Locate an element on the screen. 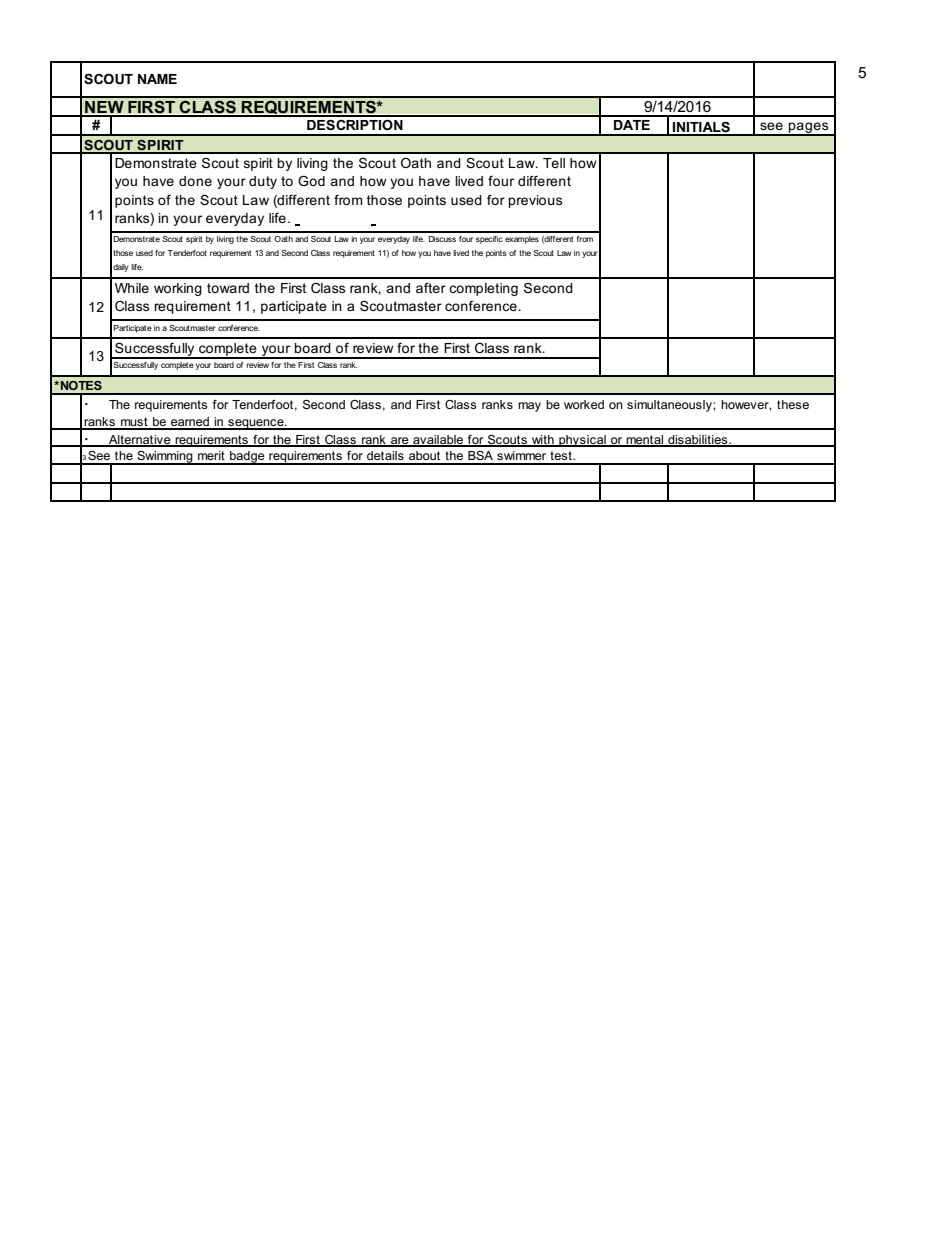 The image size is (952, 1233). after is located at coordinates (431, 287).
